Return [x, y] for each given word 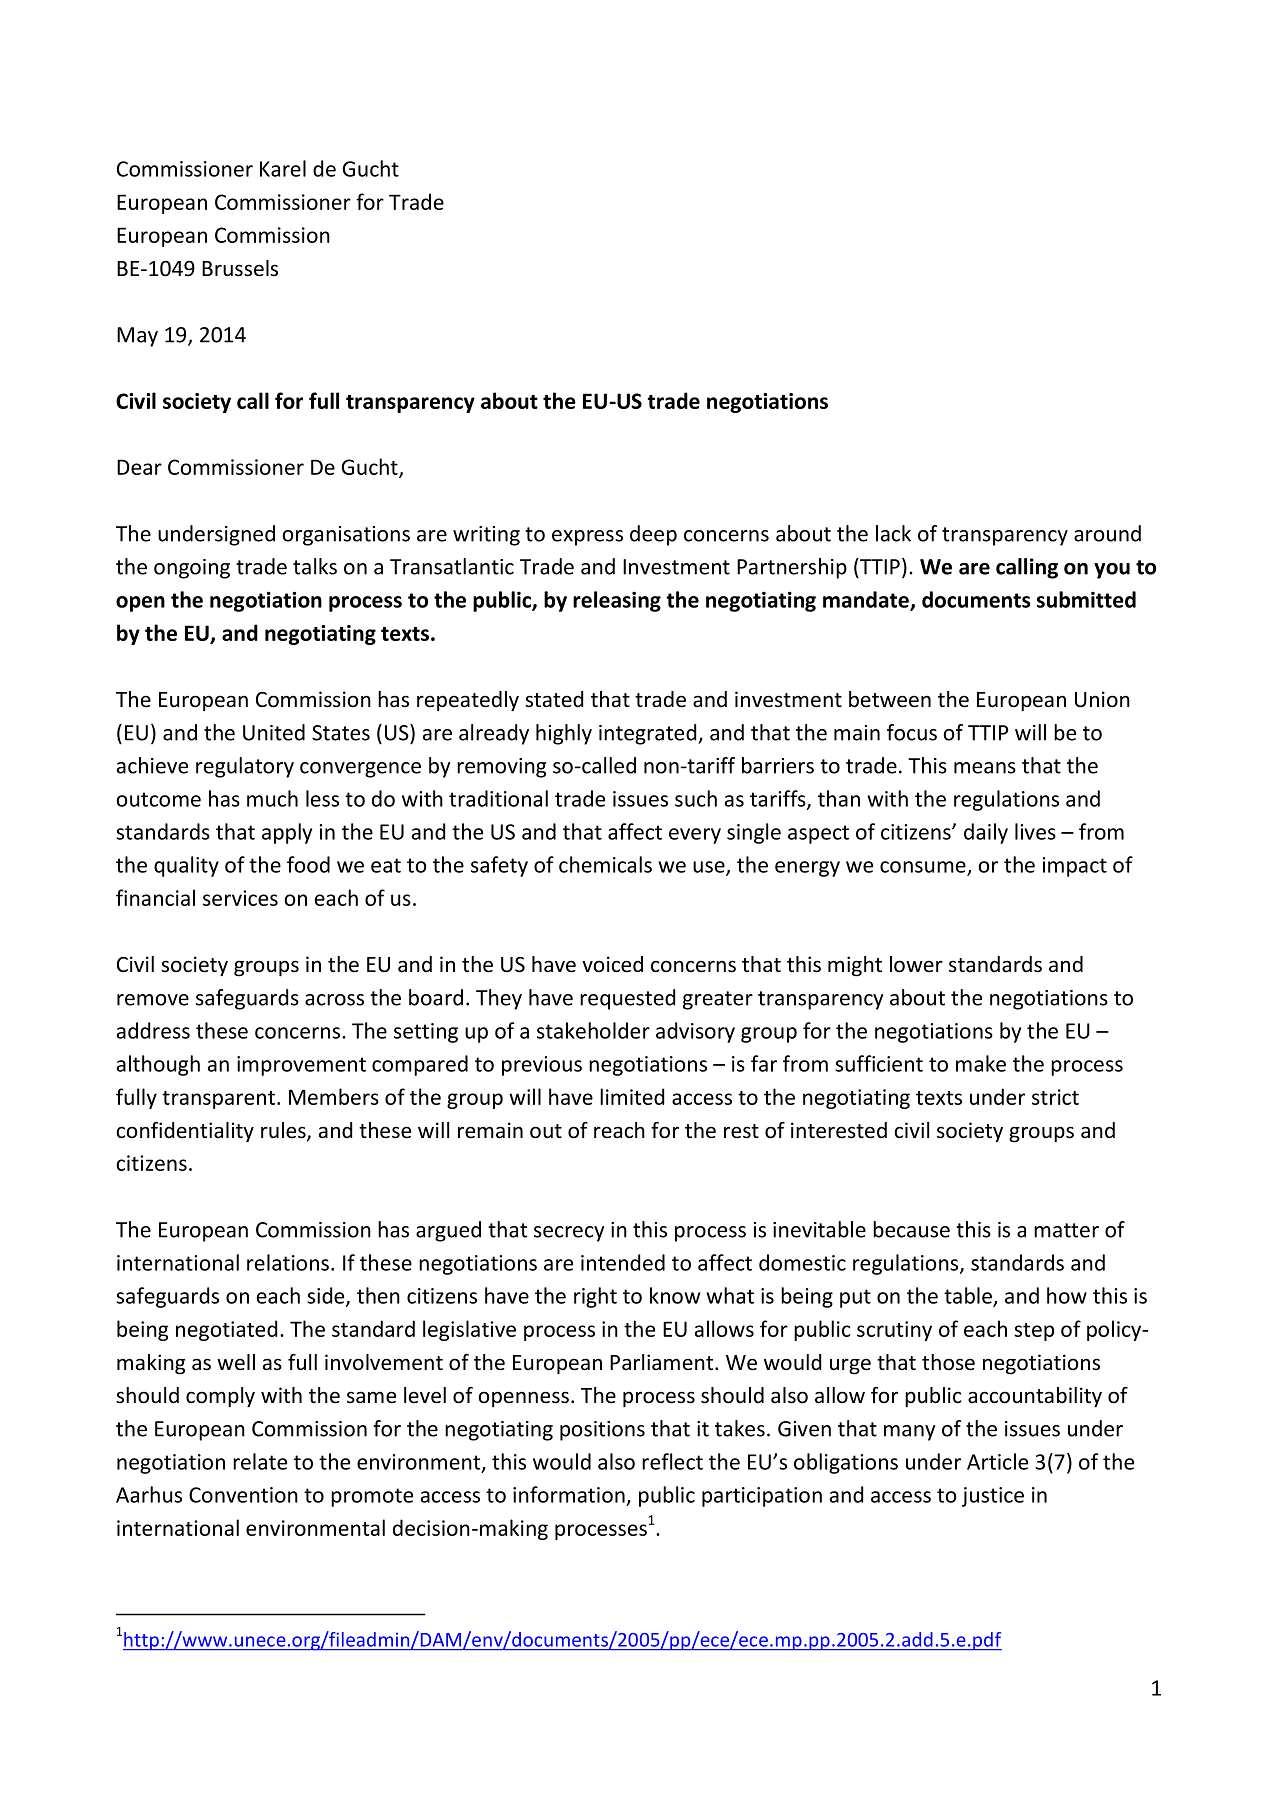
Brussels [240, 268]
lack [893, 533]
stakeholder [593, 1030]
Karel [283, 168]
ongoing [192, 569]
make [981, 1063]
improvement [301, 1066]
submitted [1086, 599]
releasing [617, 601]
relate [260, 1461]
